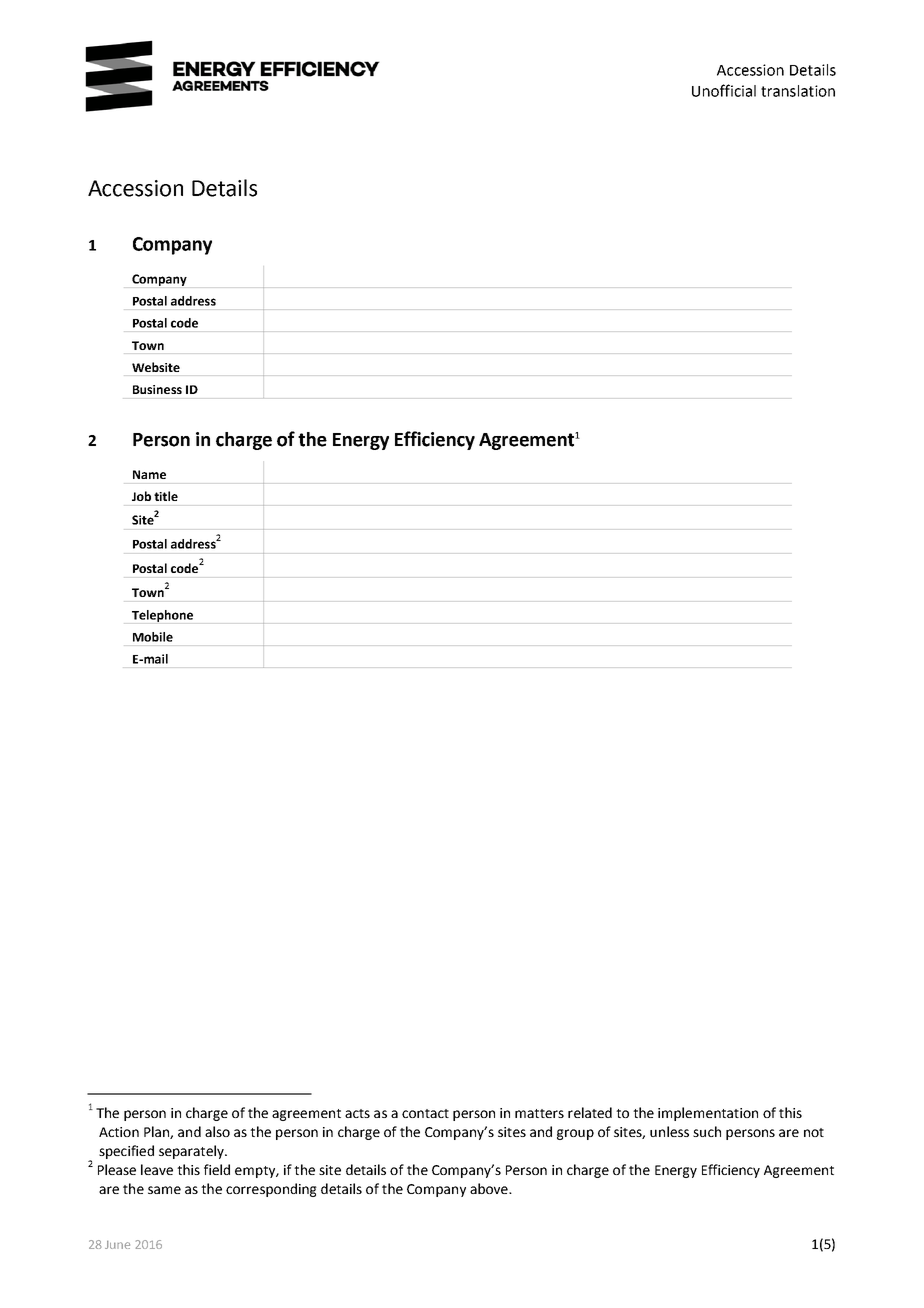 The image size is (924, 1308). I want to click on matters, so click(539, 1113).
